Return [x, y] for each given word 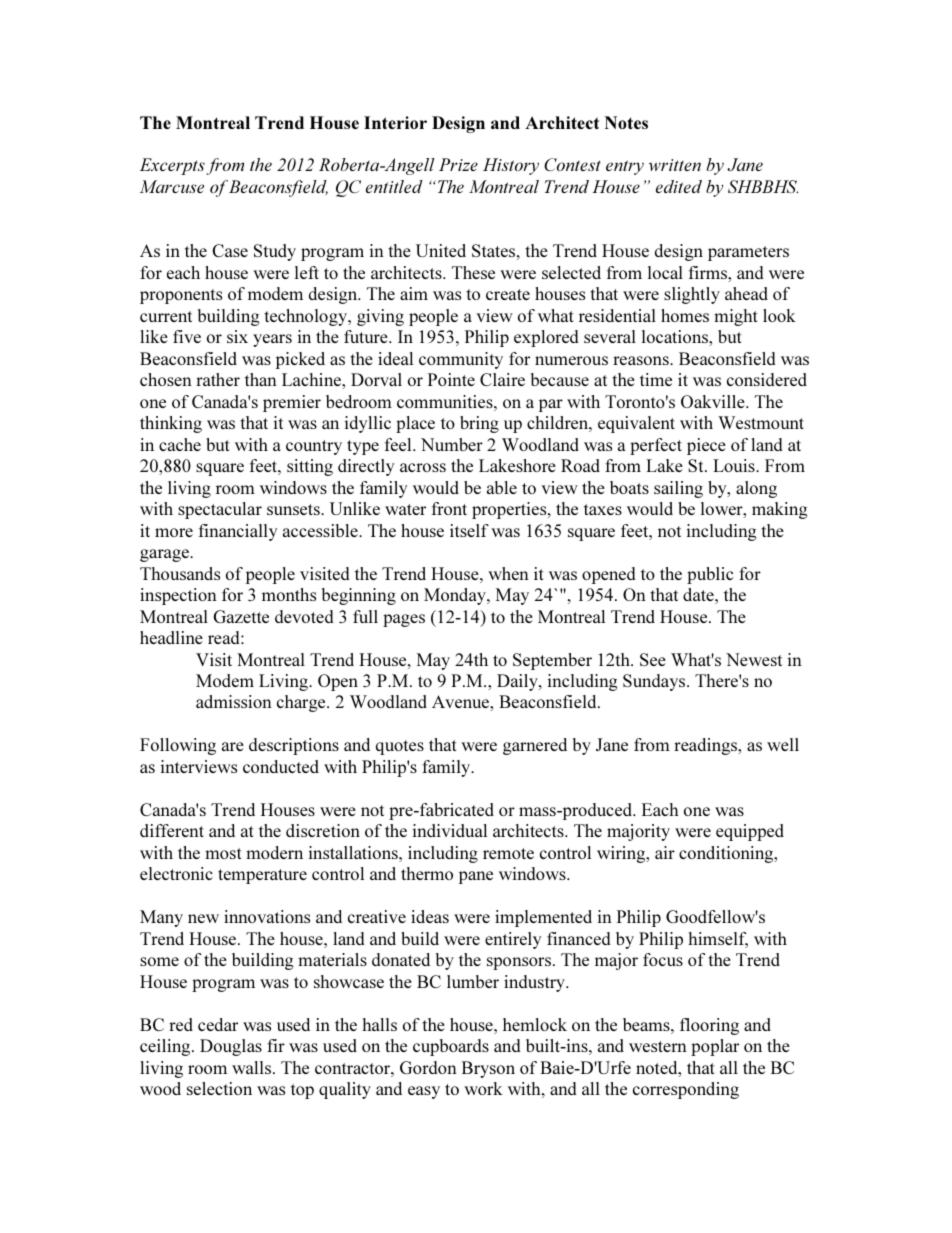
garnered [535, 746]
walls [253, 1067]
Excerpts [172, 166]
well [783, 744]
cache [180, 444]
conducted [281, 766]
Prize [458, 164]
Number [452, 444]
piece [706, 446]
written [675, 165]
